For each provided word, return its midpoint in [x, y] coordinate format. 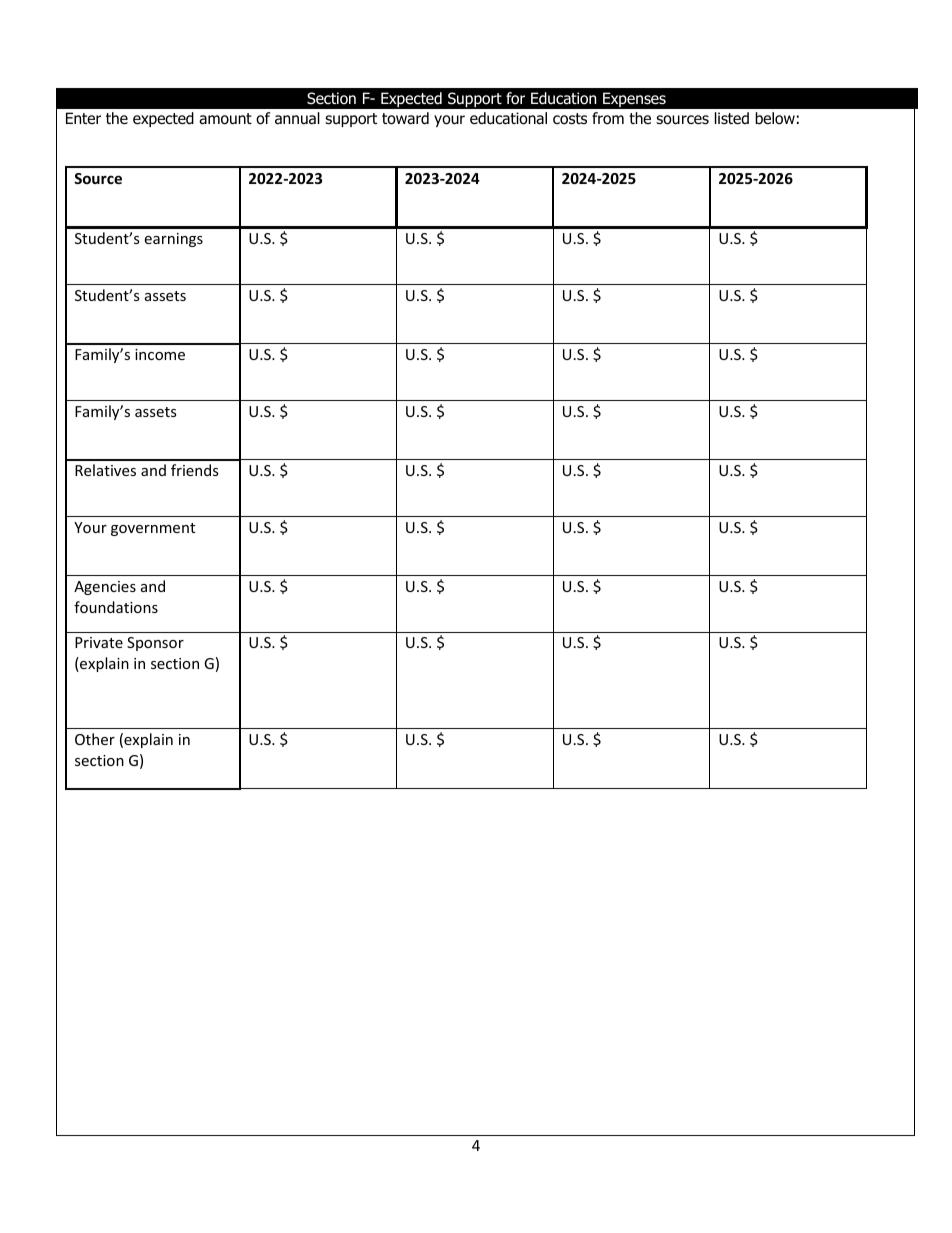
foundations [116, 607]
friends [195, 470]
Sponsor [155, 644]
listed [732, 118]
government [153, 529]
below [775, 118]
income [160, 354]
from [608, 118]
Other [95, 739]
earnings [173, 240]
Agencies [105, 588]
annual [297, 118]
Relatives [105, 470]
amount [225, 119]
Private [99, 642]
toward [405, 118]
